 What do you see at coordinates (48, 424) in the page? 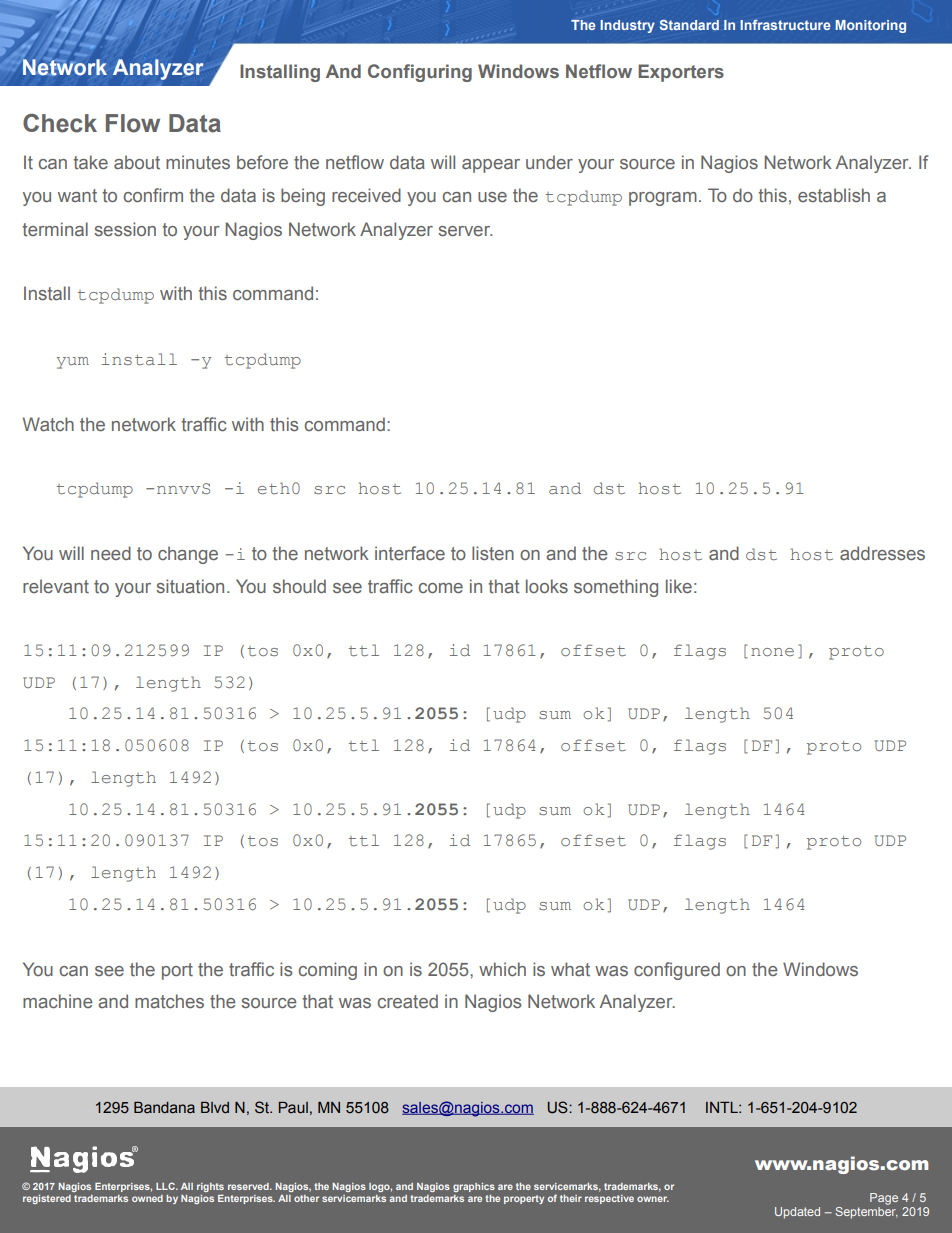
I see `Watch` at bounding box center [48, 424].
